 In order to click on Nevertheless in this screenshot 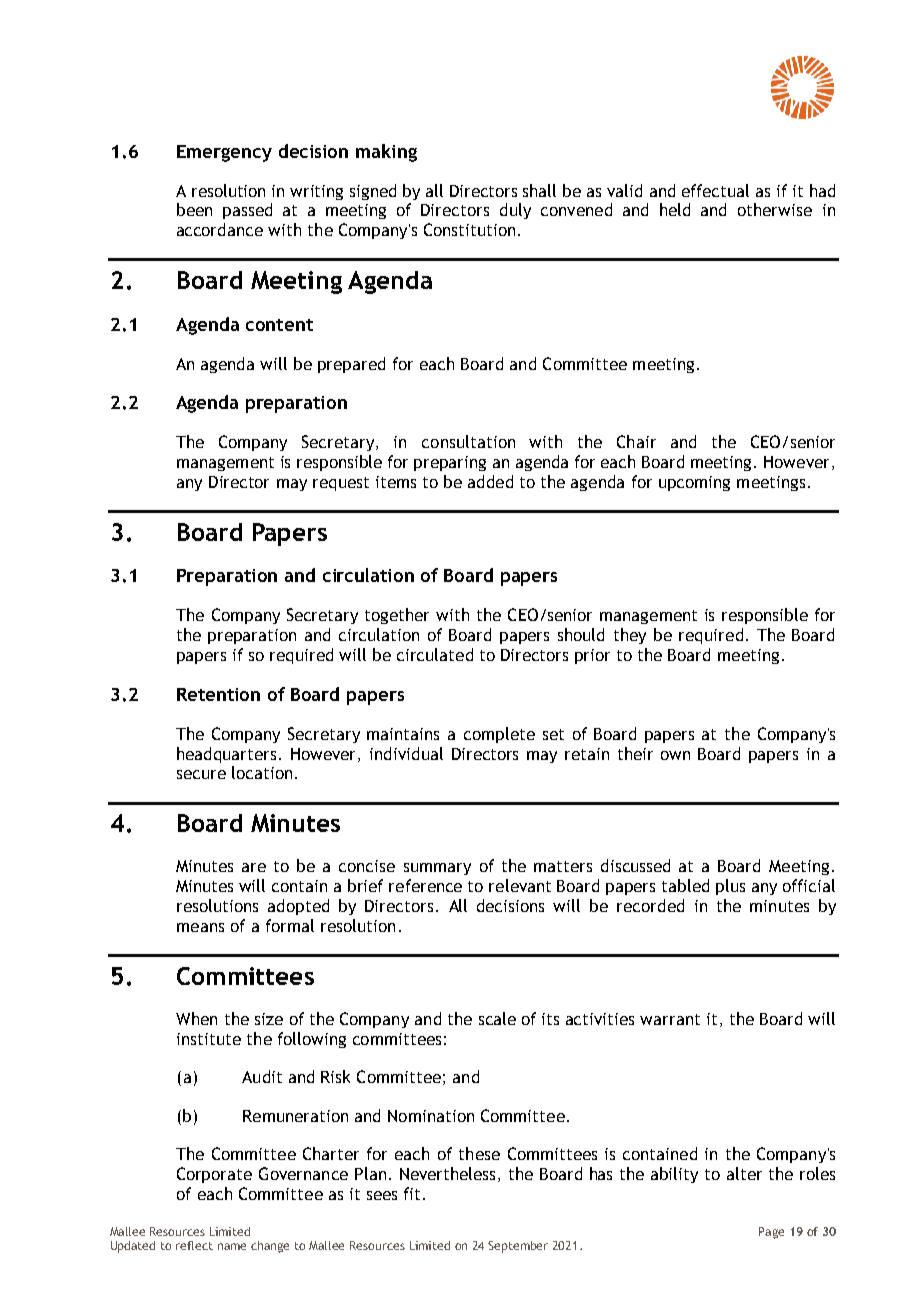, I will do `click(449, 1174)`.
